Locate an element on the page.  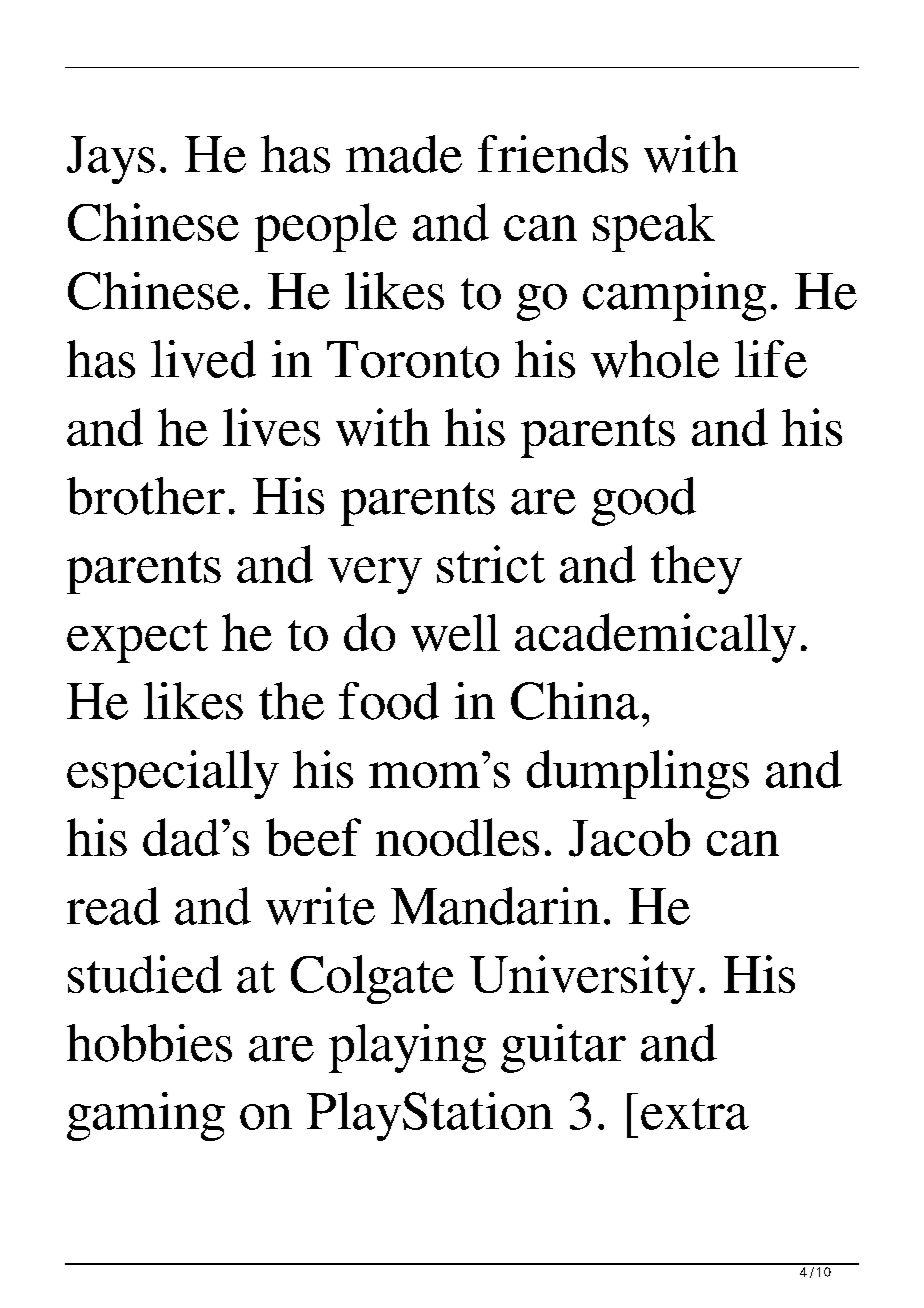
made is located at coordinates (404, 154).
